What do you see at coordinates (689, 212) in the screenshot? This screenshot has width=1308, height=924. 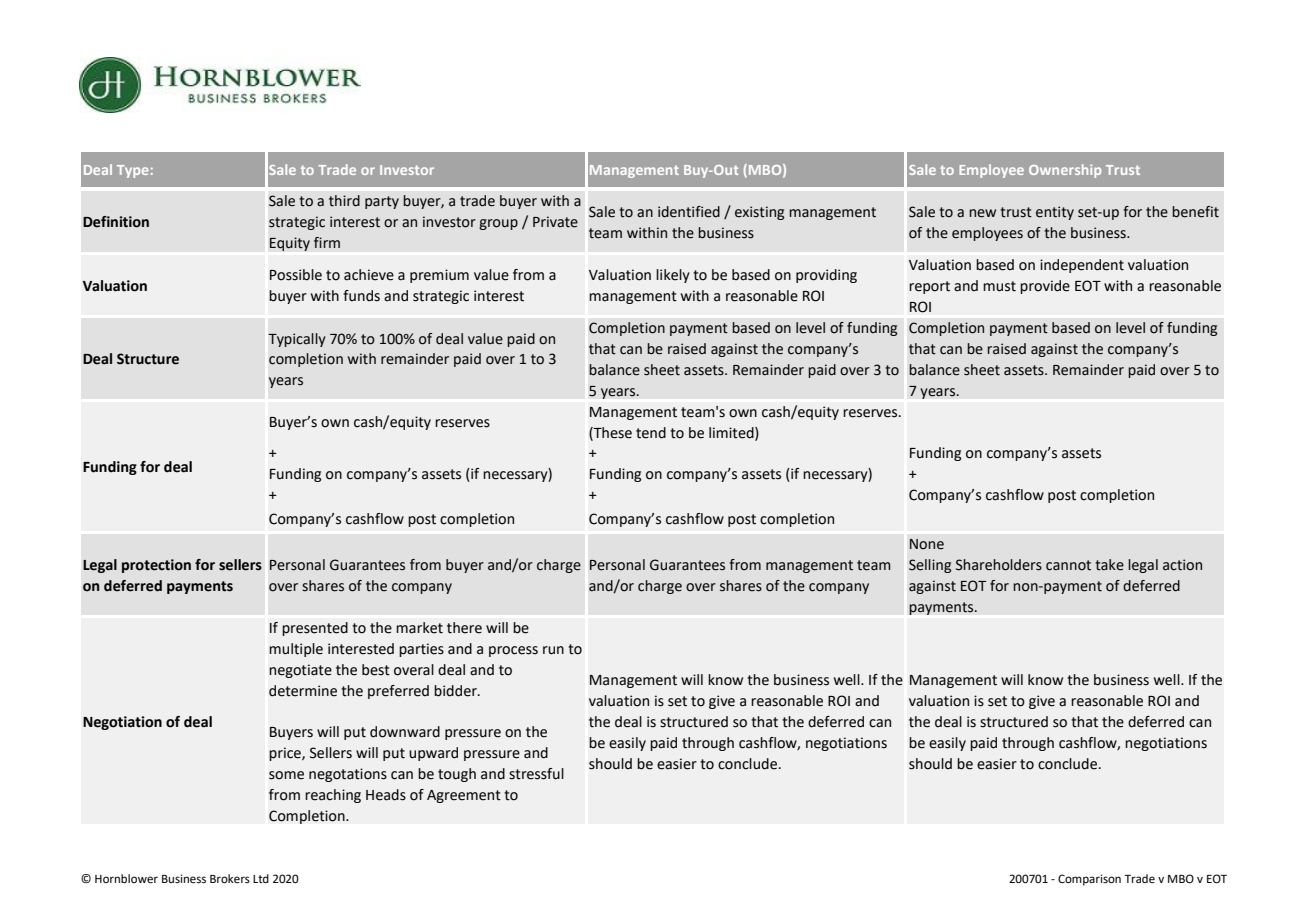 I see `identified` at bounding box center [689, 212].
